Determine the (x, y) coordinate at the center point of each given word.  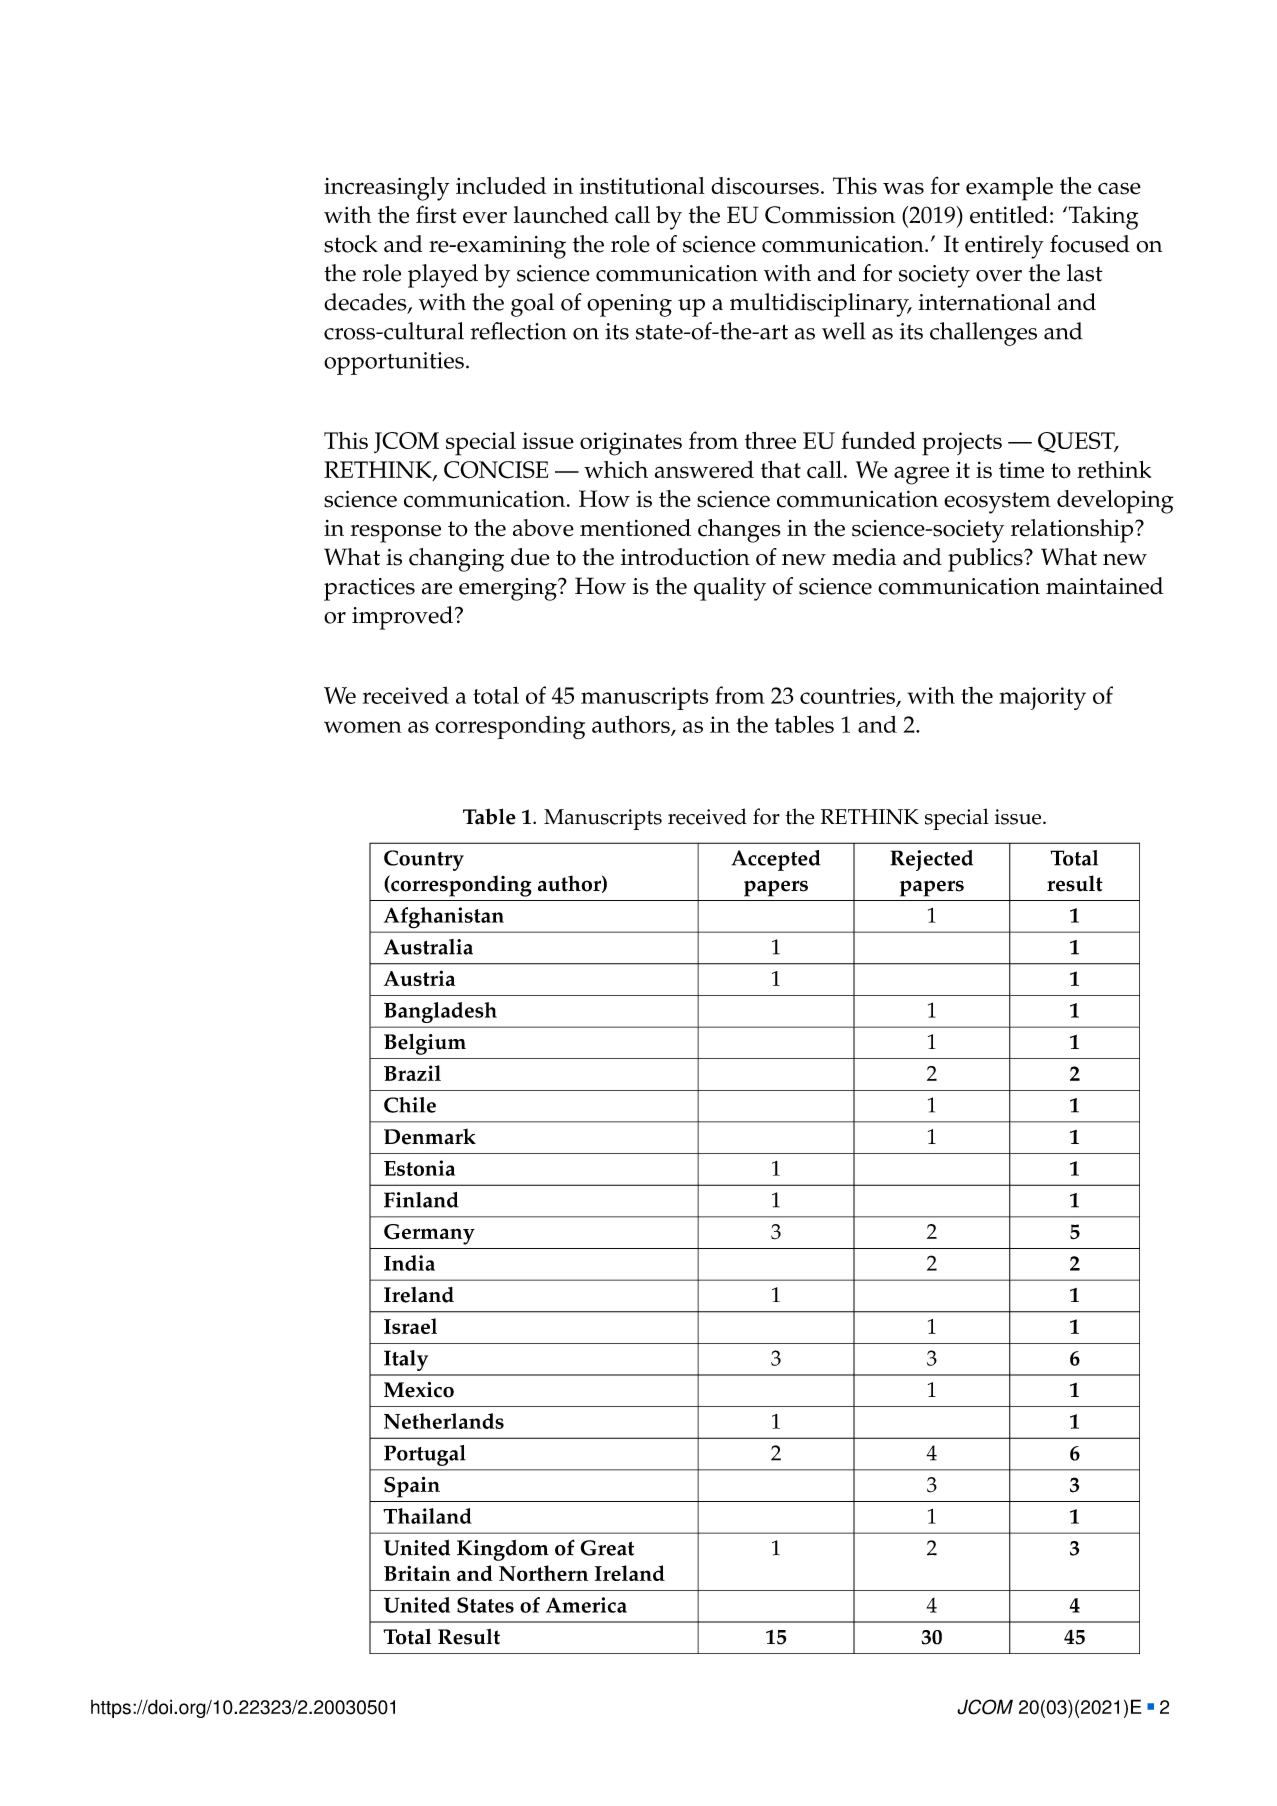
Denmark (430, 1136)
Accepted (776, 860)
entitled (1009, 215)
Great (607, 1548)
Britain (417, 1573)
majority (1042, 698)
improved (402, 618)
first (436, 214)
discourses (765, 186)
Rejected (931, 860)
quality (730, 589)
